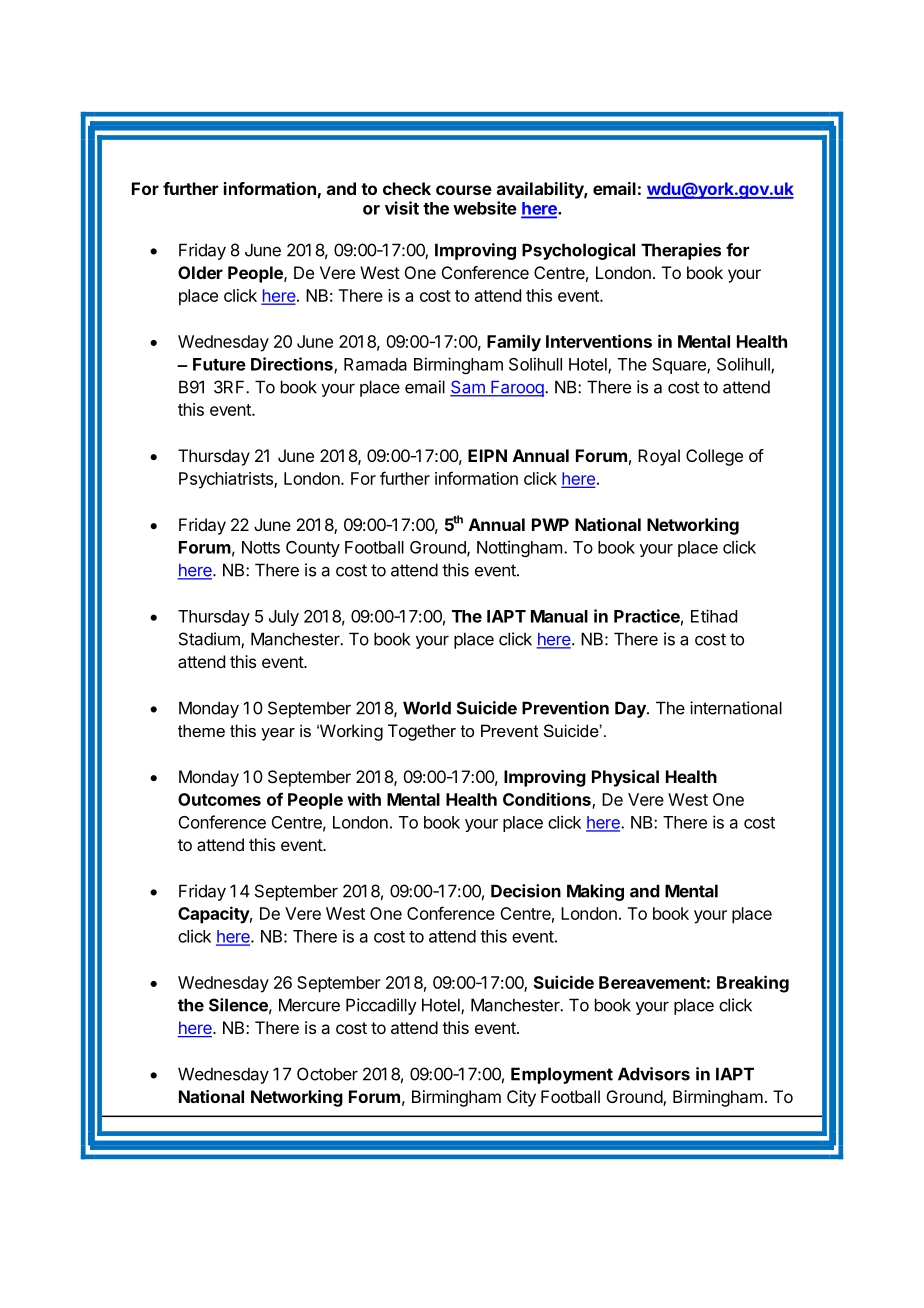  What do you see at coordinates (227, 480) in the screenshot?
I see `Psychiatrists` at bounding box center [227, 480].
